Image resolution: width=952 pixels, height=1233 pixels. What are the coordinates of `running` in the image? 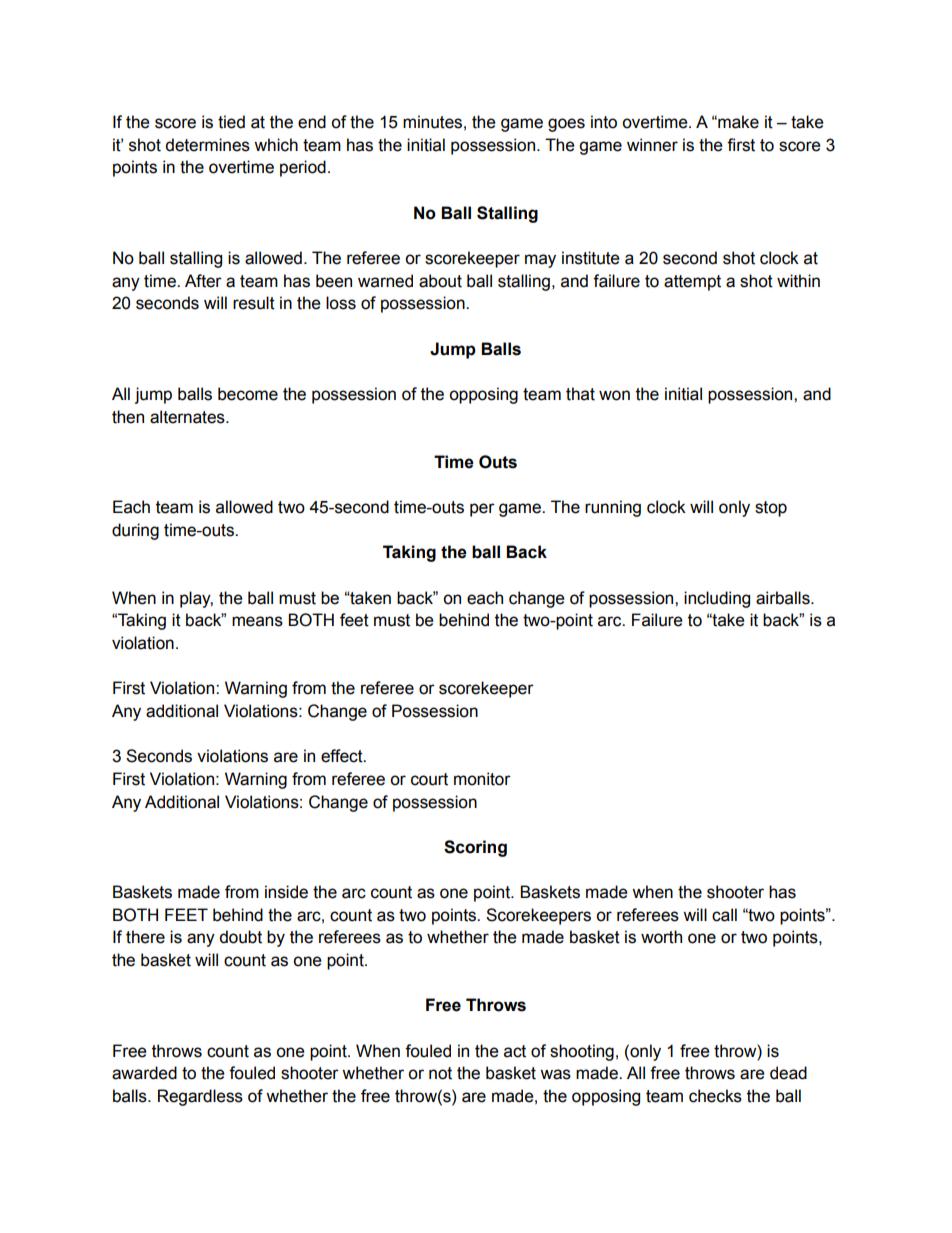 It's located at (613, 508).
